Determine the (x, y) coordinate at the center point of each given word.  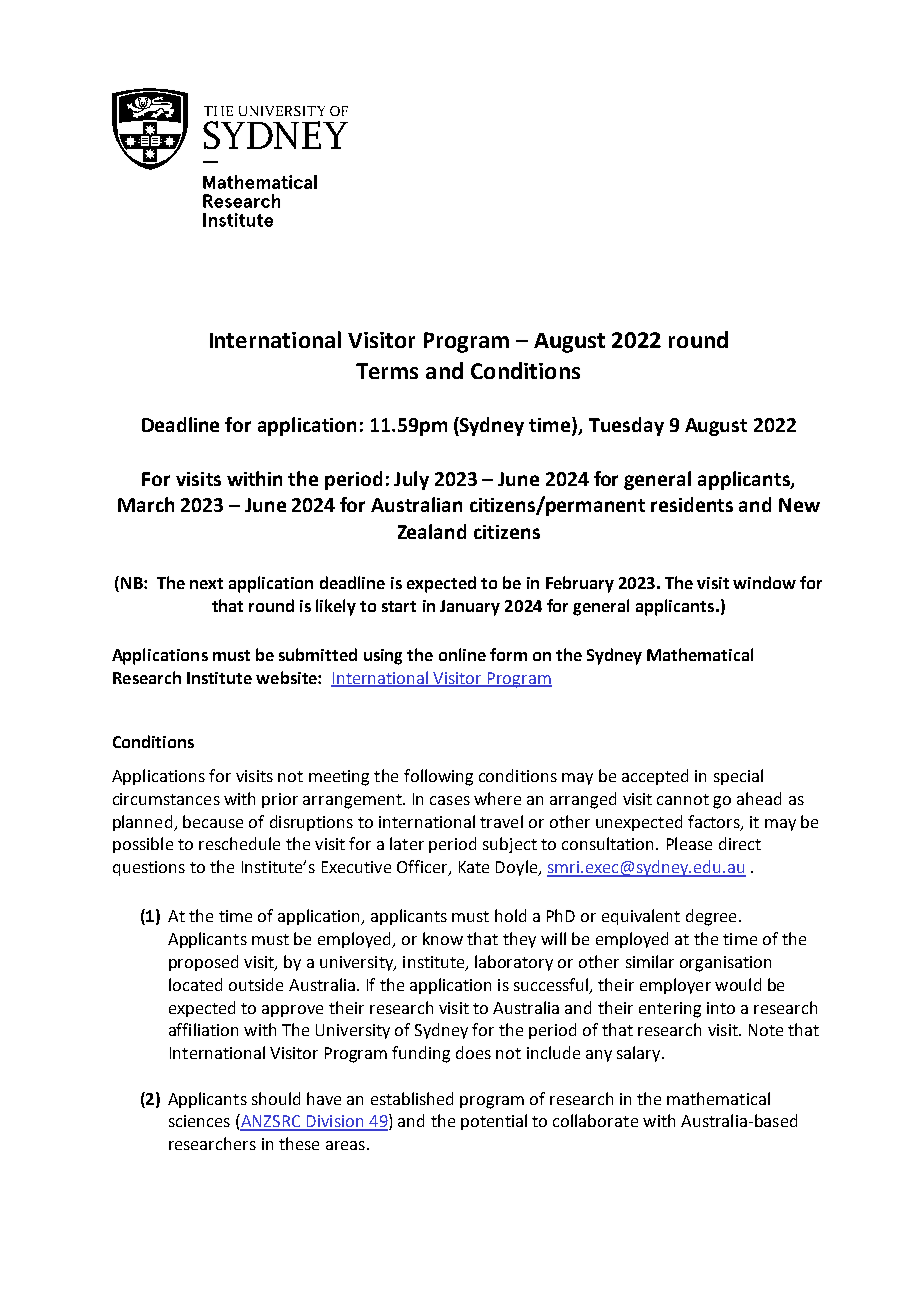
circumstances (166, 799)
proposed (203, 963)
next (206, 583)
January (470, 608)
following (438, 777)
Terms (387, 371)
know (443, 938)
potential (494, 1122)
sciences (199, 1121)
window (764, 582)
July (411, 480)
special (738, 777)
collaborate (595, 1120)
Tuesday (626, 426)
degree (711, 917)
